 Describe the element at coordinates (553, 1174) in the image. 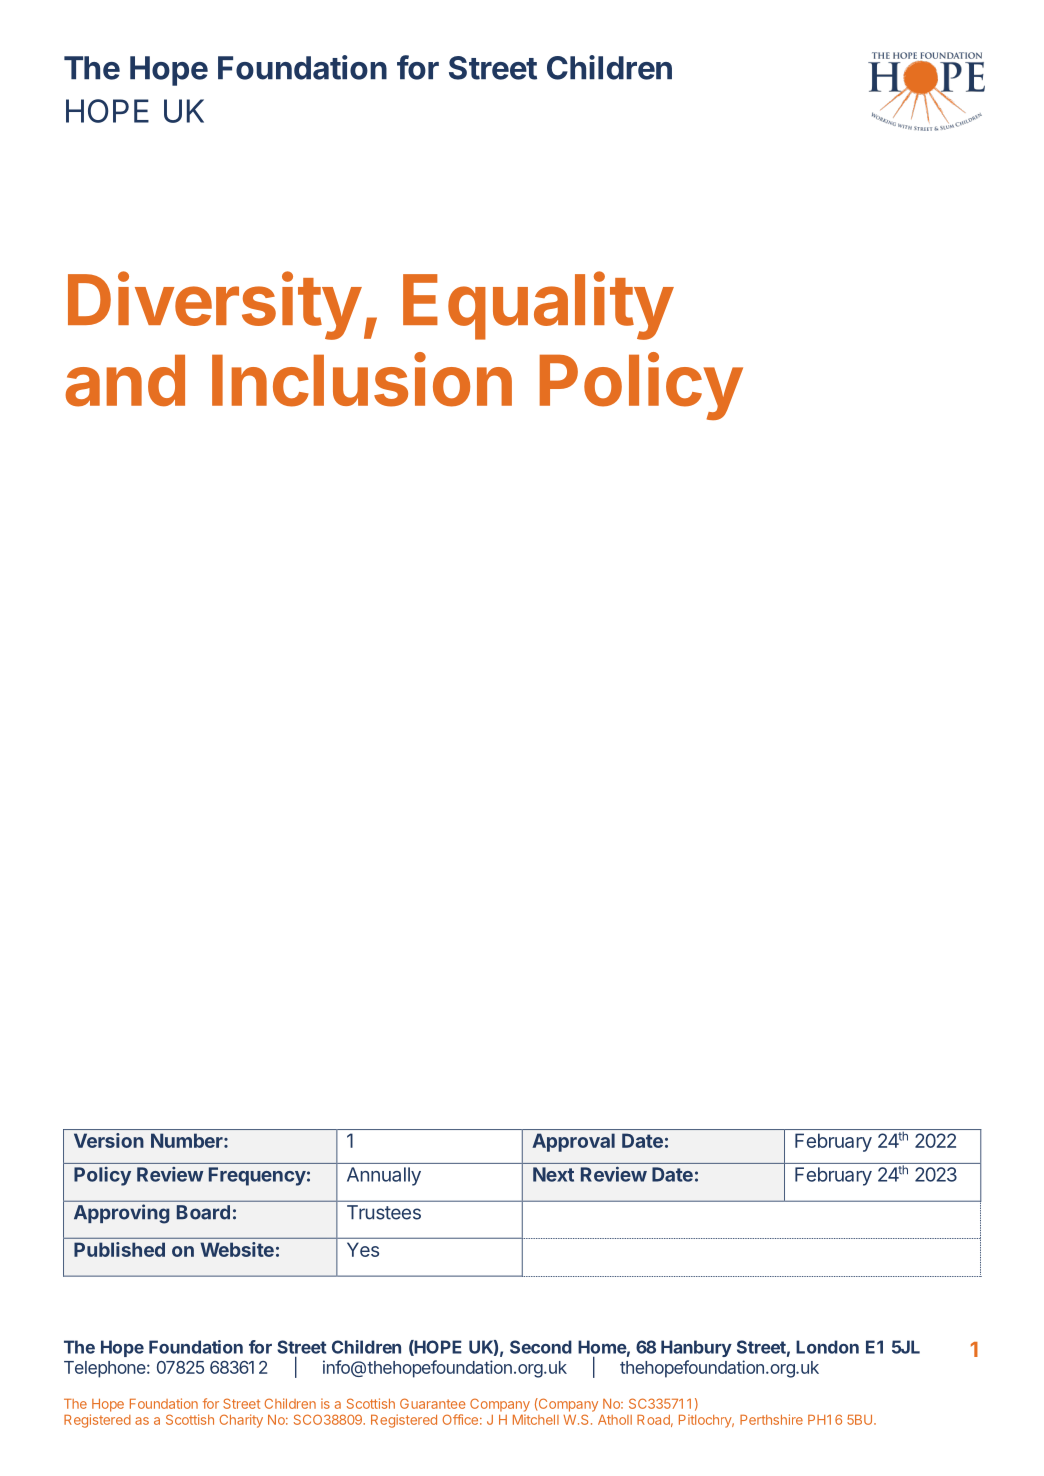

I see `Next` at that location.
